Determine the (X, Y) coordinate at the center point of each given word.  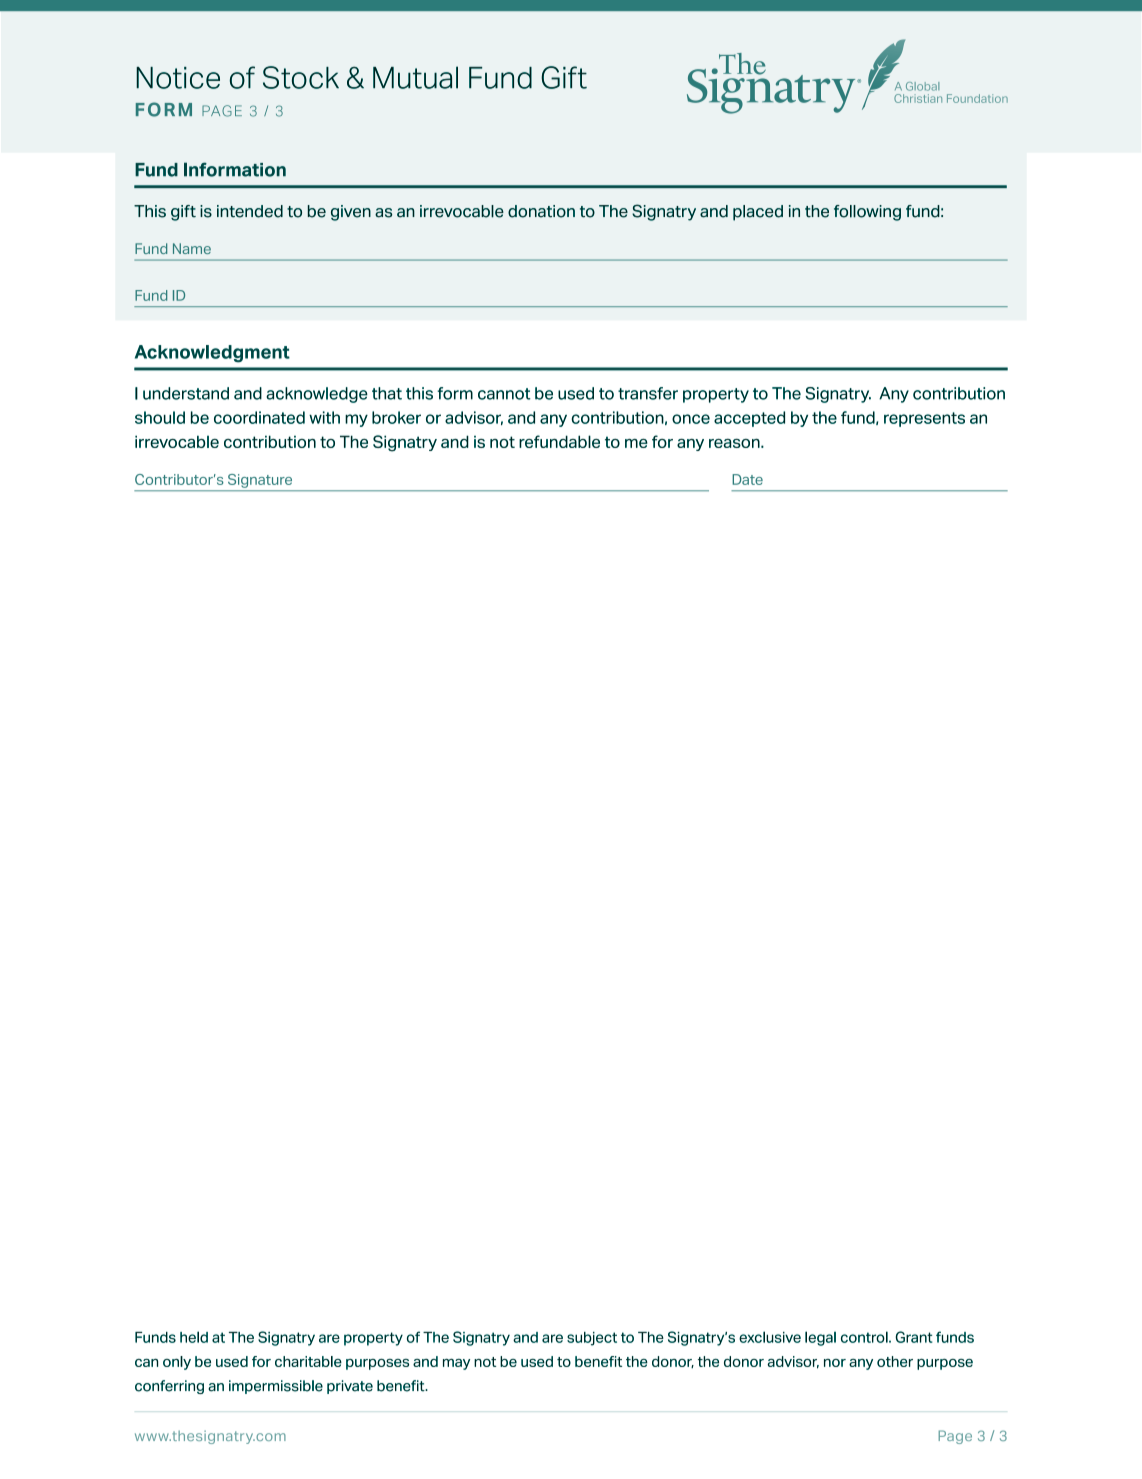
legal (820, 1338)
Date (747, 479)
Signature (260, 481)
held (194, 1337)
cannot (504, 394)
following (867, 213)
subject (592, 1339)
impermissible (276, 1387)
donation (541, 211)
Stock (301, 77)
